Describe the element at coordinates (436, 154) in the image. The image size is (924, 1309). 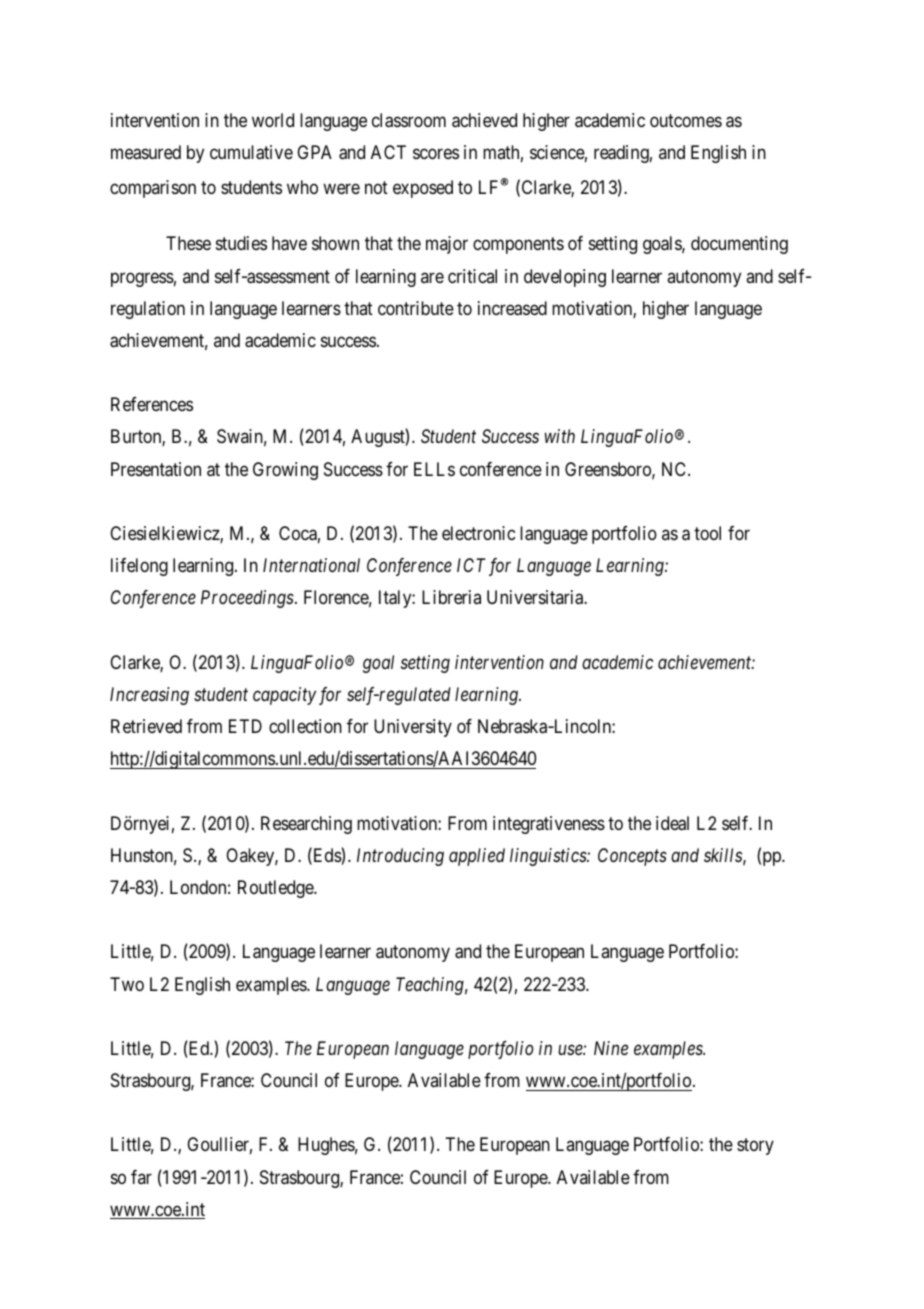
I see `scores` at that location.
